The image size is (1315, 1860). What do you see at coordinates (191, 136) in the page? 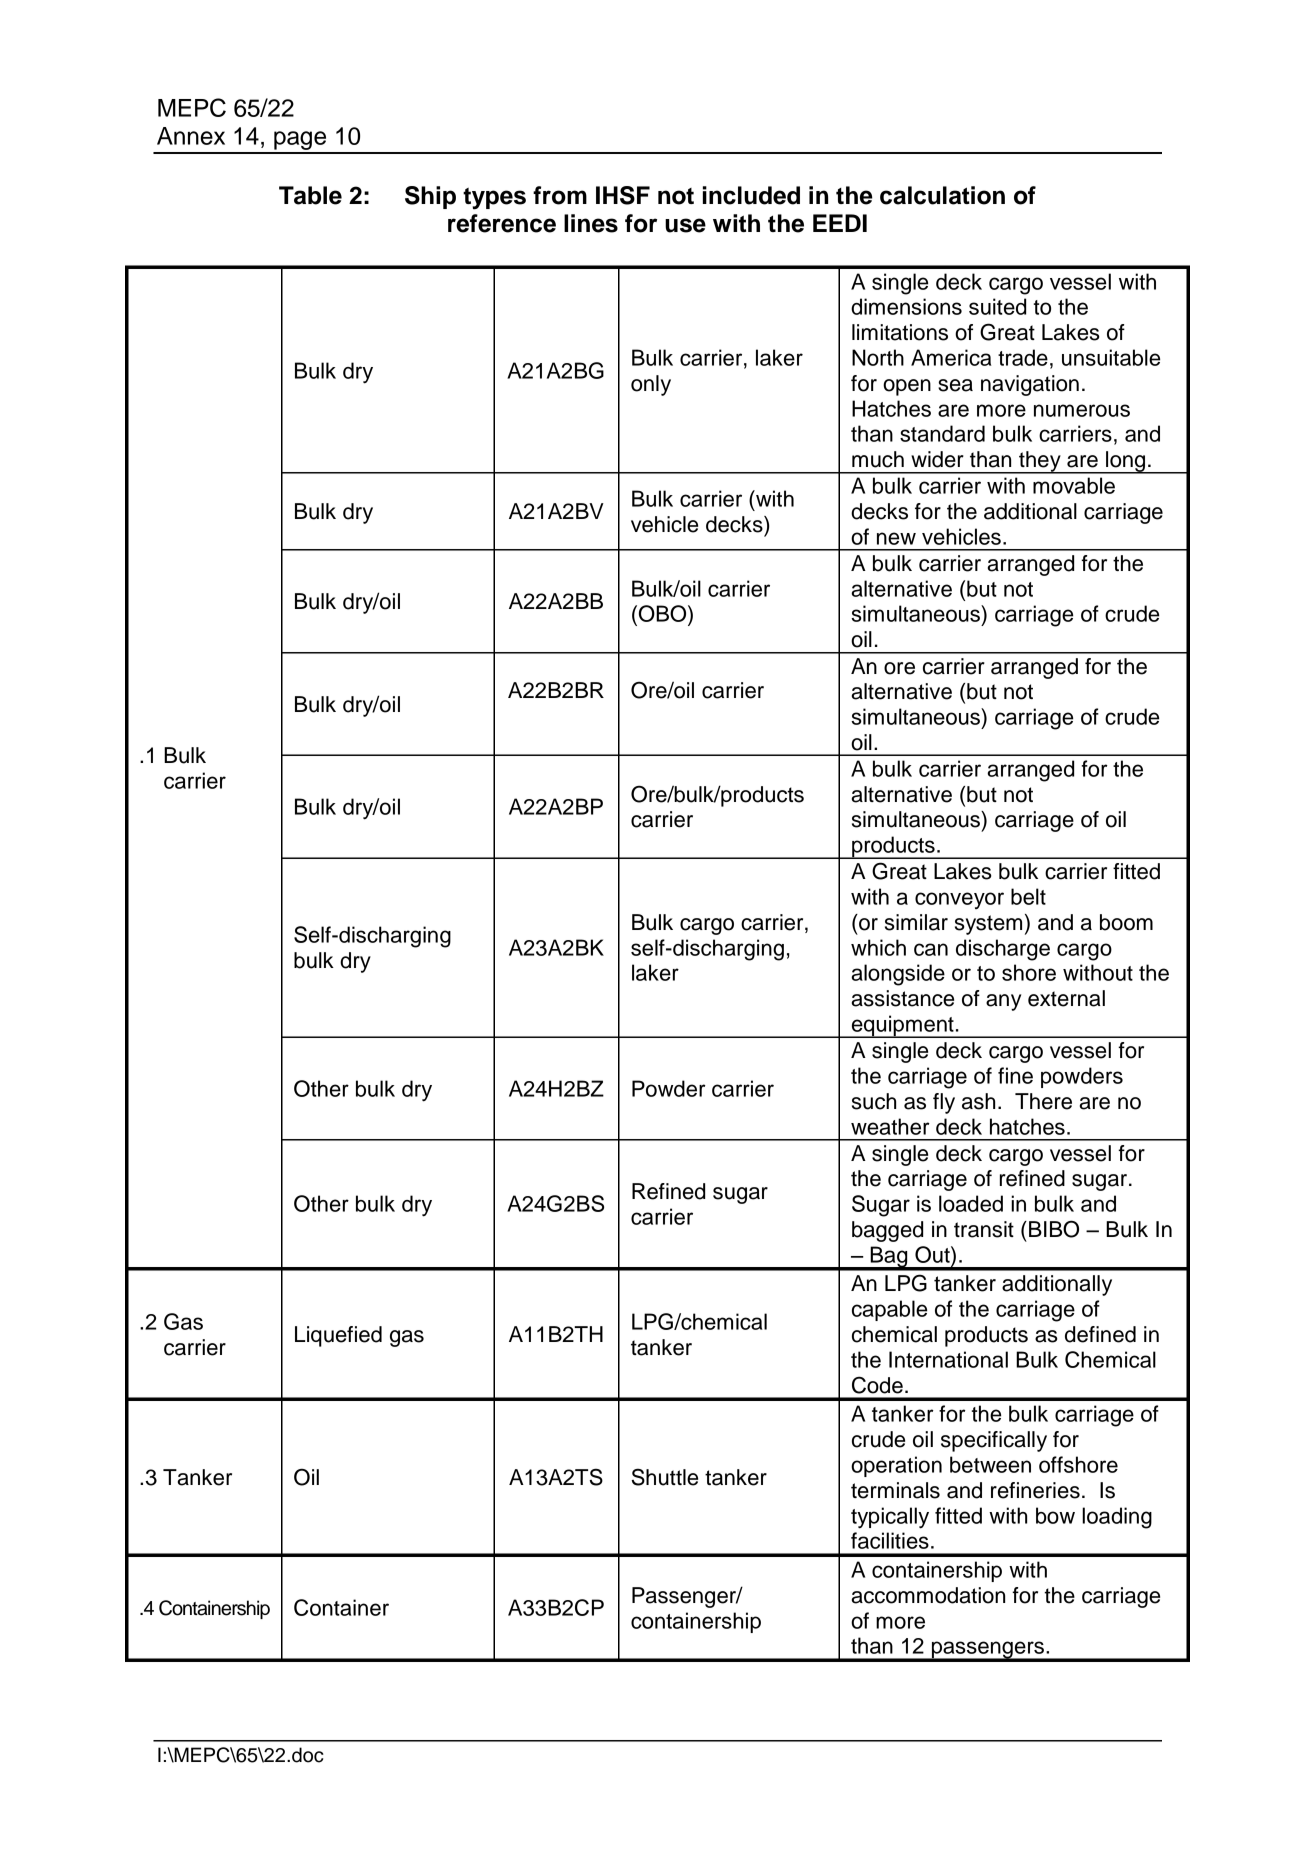
I see `Annex` at bounding box center [191, 136].
